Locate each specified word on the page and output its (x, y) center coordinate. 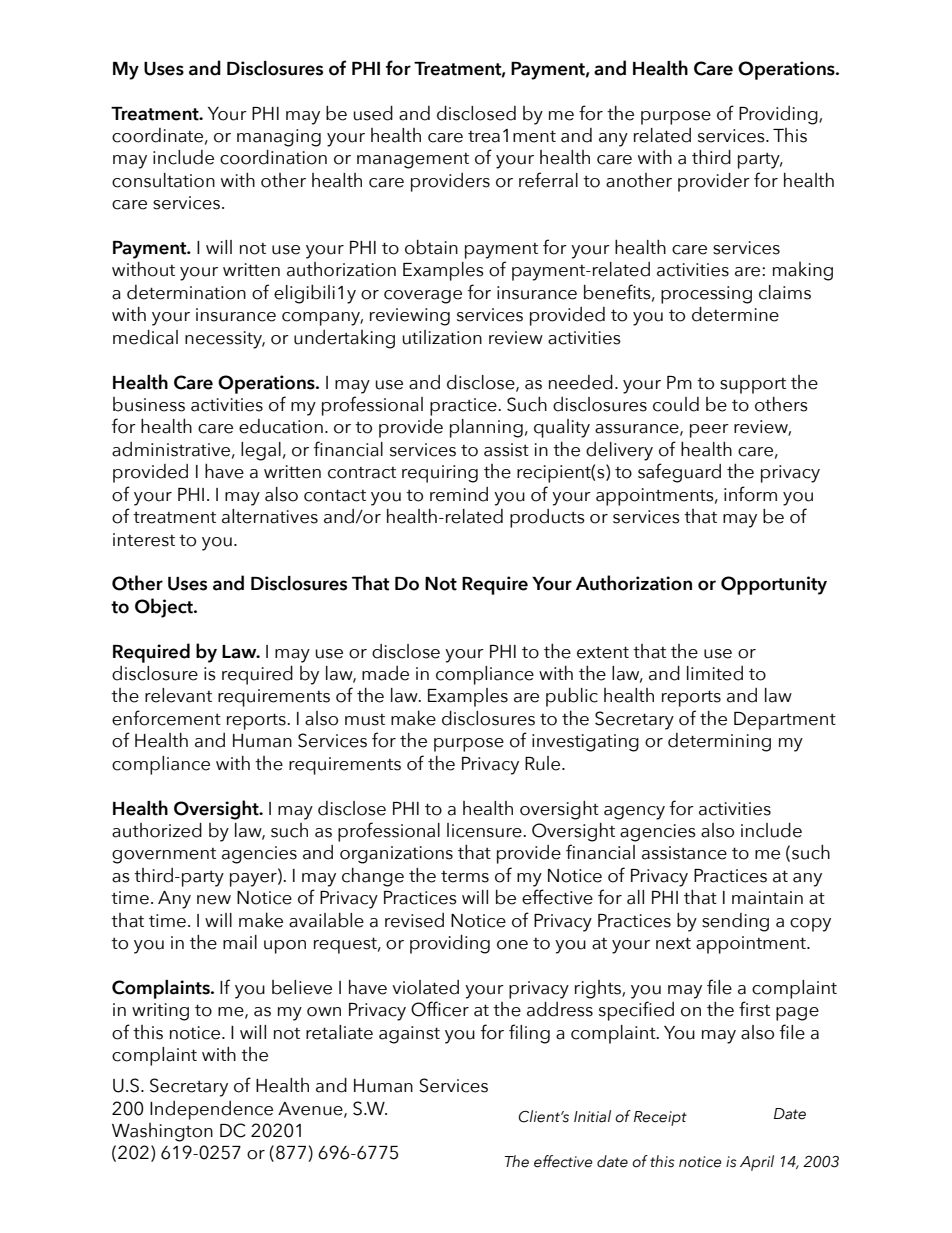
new (214, 900)
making (803, 271)
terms (465, 877)
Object (165, 608)
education (281, 426)
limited (715, 673)
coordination (273, 157)
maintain (767, 898)
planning (486, 428)
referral (548, 180)
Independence (211, 1110)
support (753, 386)
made (385, 673)
